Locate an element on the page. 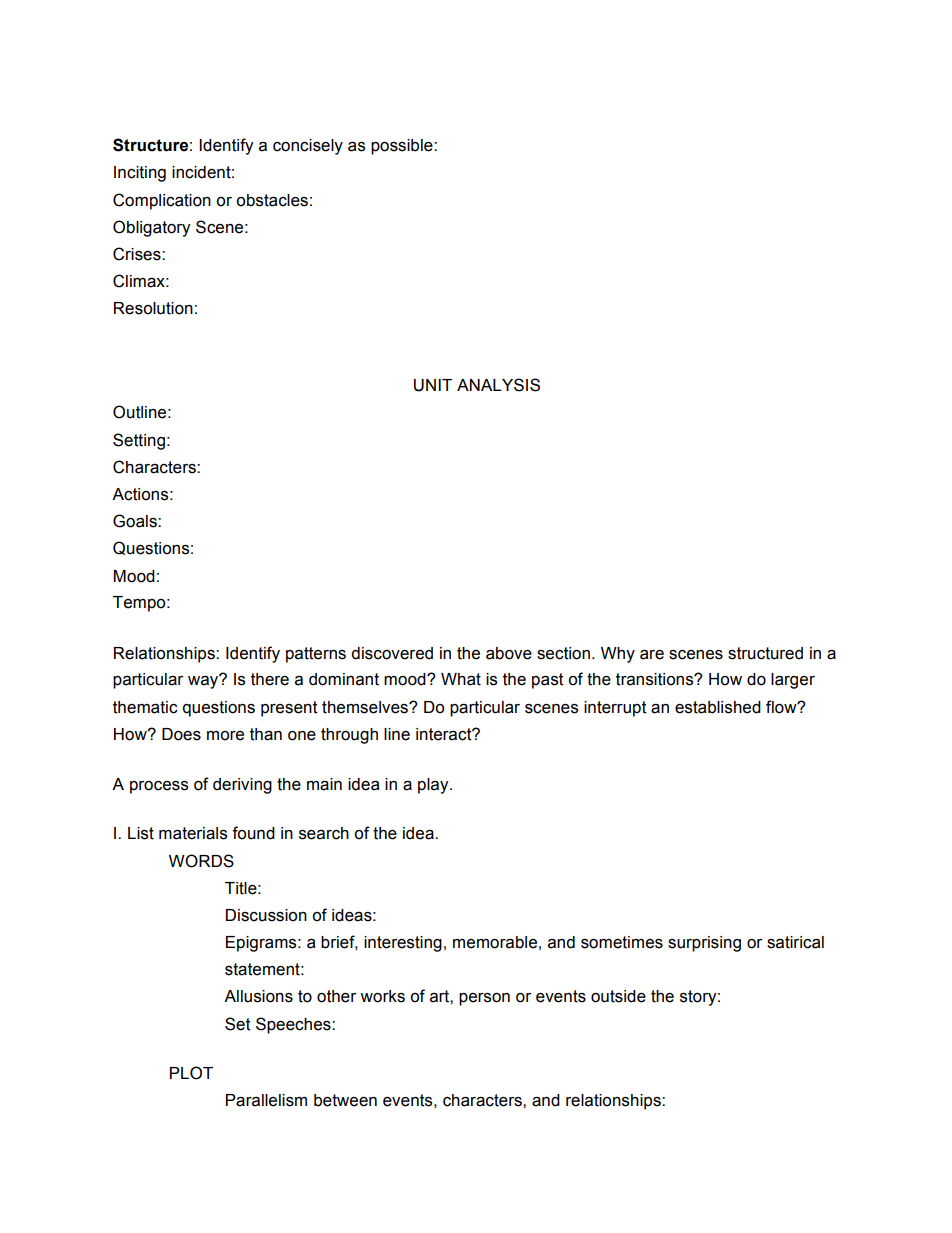 Image resolution: width=952 pixels, height=1233 pixels. way is located at coordinates (204, 681).
